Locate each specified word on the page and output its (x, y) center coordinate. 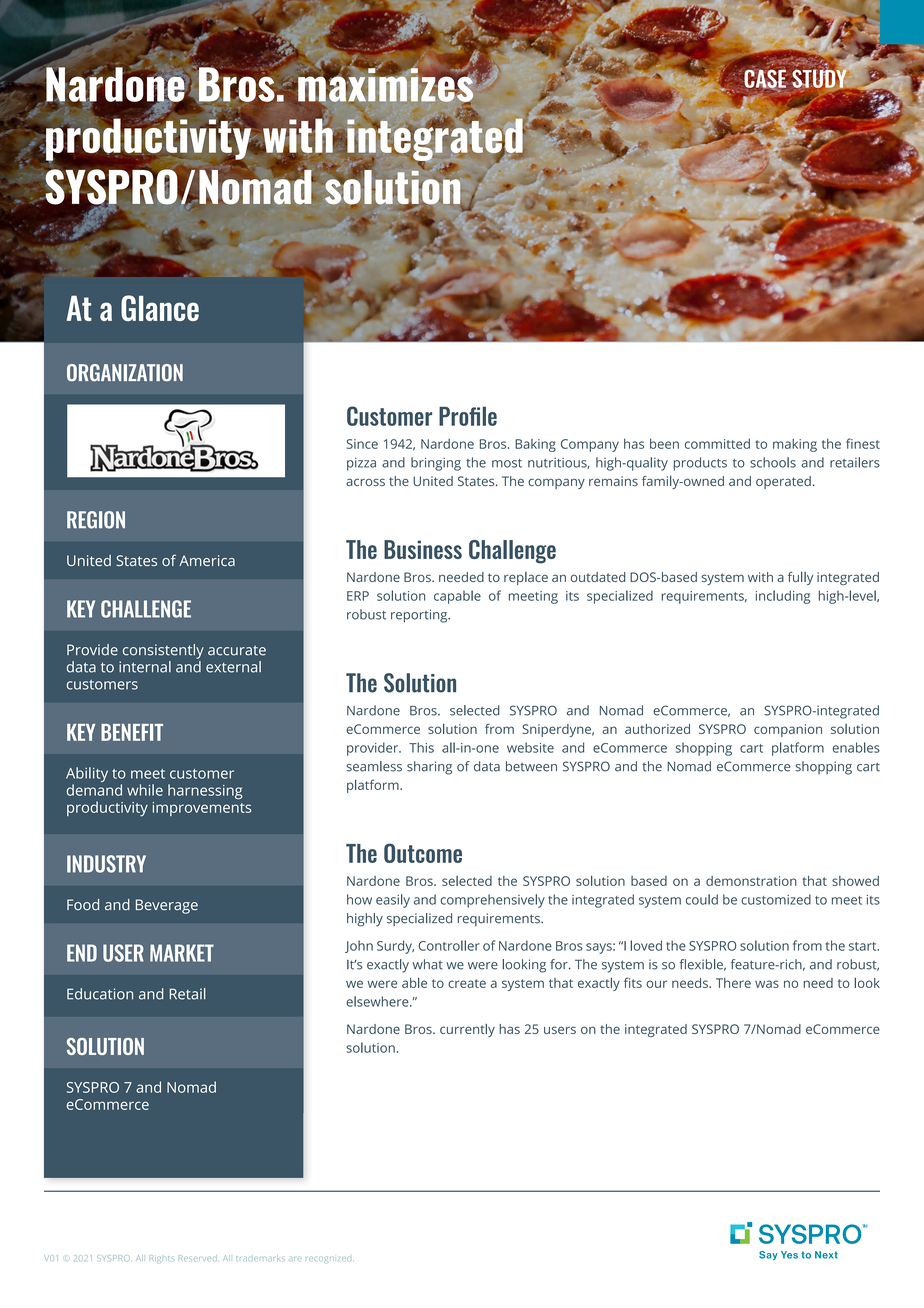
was (767, 984)
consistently (163, 651)
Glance (160, 308)
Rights (161, 1258)
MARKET (182, 953)
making (795, 445)
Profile (468, 416)
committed (717, 443)
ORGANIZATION (125, 373)
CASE (765, 78)
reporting (420, 616)
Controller (449, 945)
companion (788, 730)
